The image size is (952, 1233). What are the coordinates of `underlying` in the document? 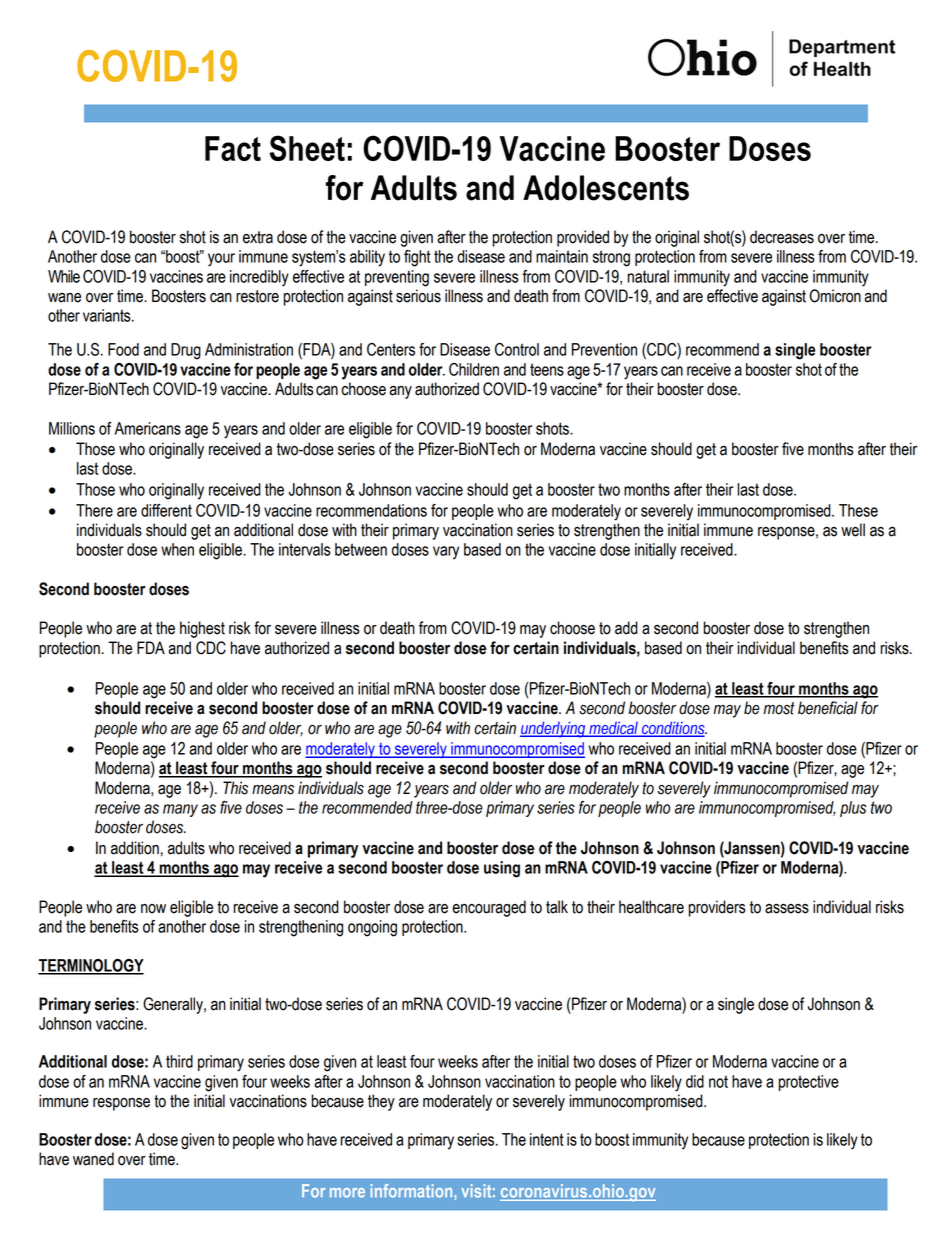 It's located at (554, 729).
